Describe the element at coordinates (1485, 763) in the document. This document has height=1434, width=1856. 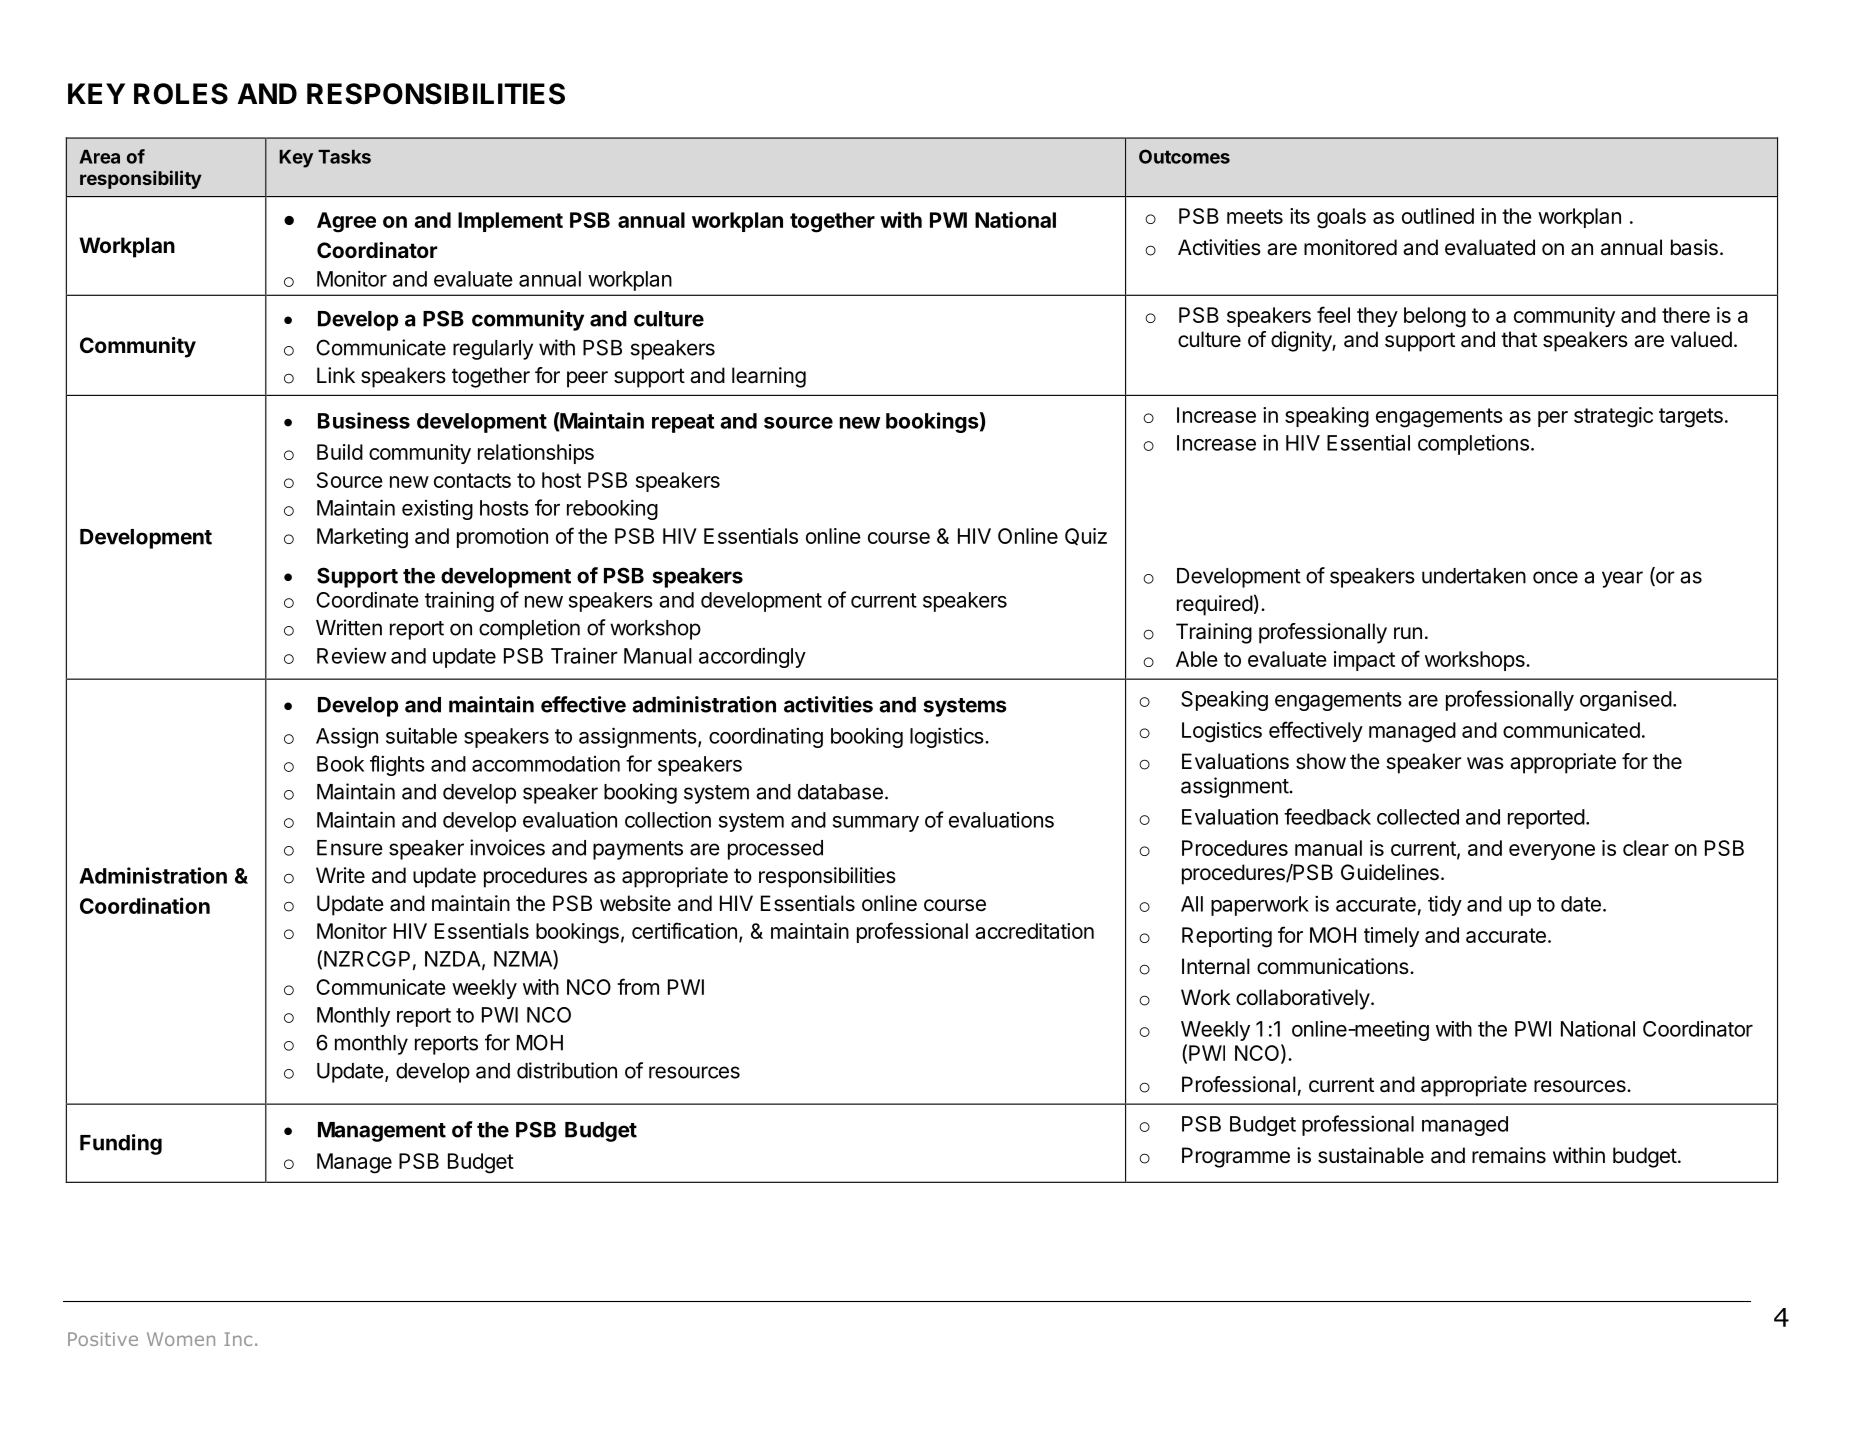
I see `was` at that location.
